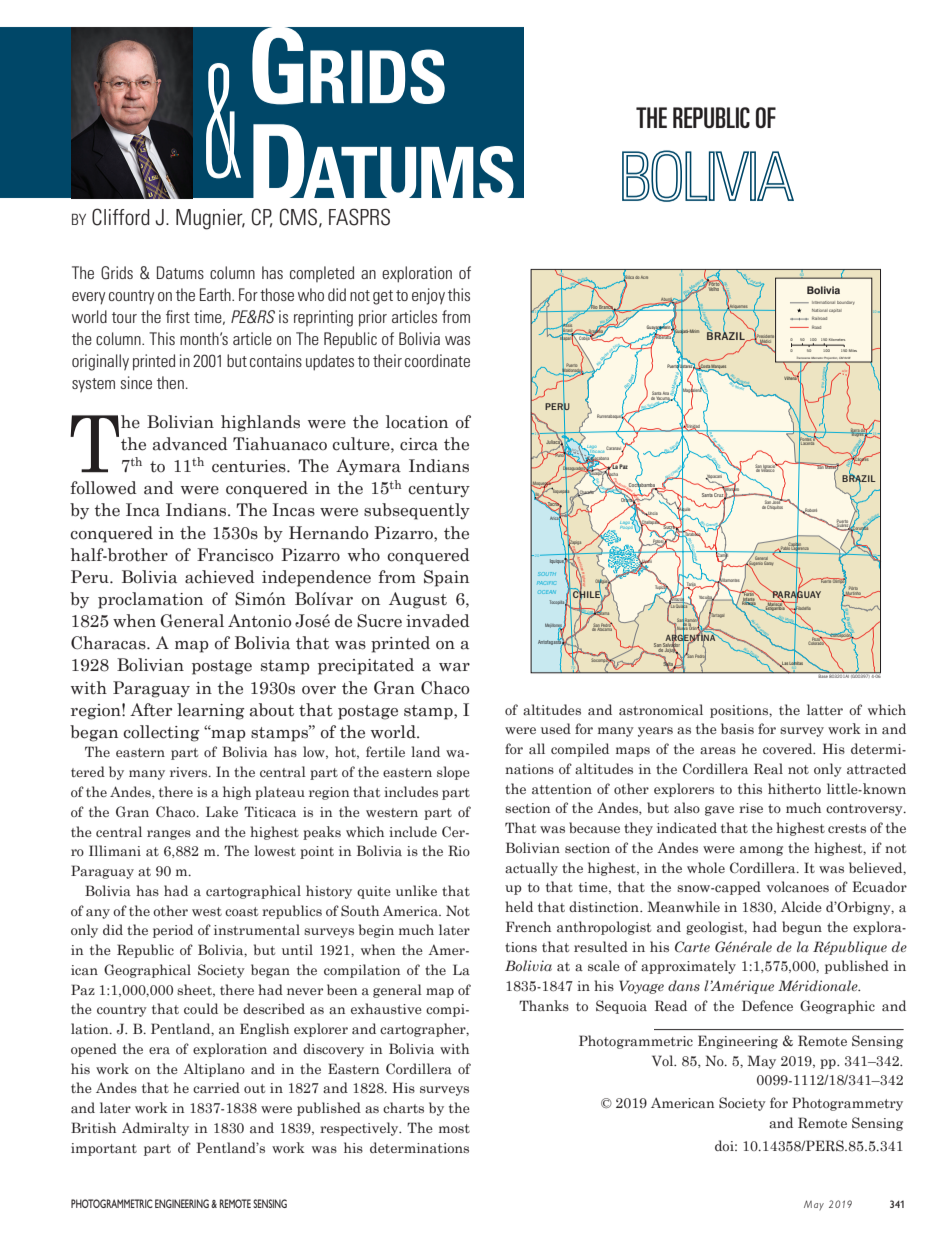  Describe the element at coordinates (454, 1128) in the image. I see `most` at that location.
